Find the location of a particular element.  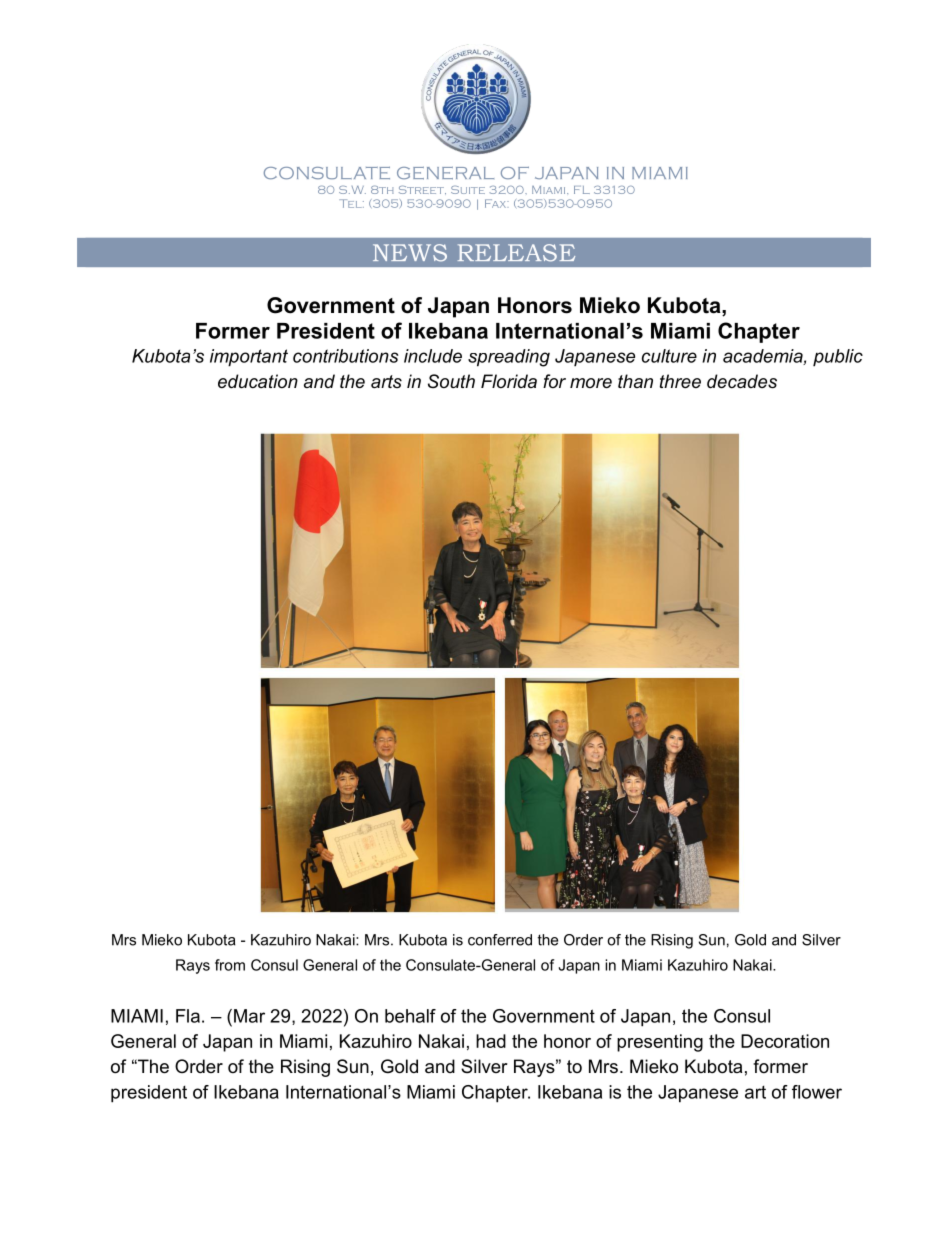

conferred is located at coordinates (500, 940).
